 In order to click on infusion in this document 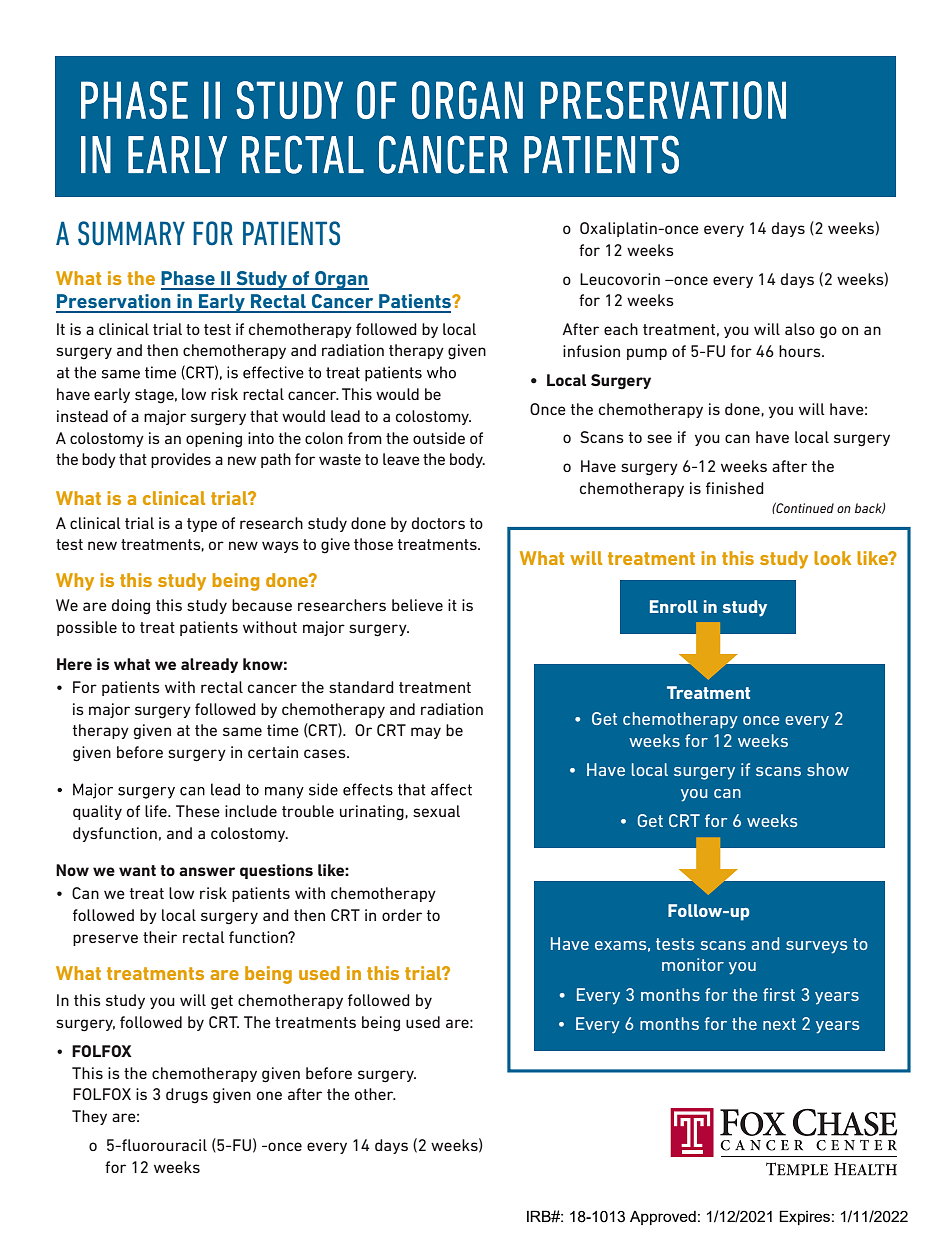, I will do `click(591, 351)`.
